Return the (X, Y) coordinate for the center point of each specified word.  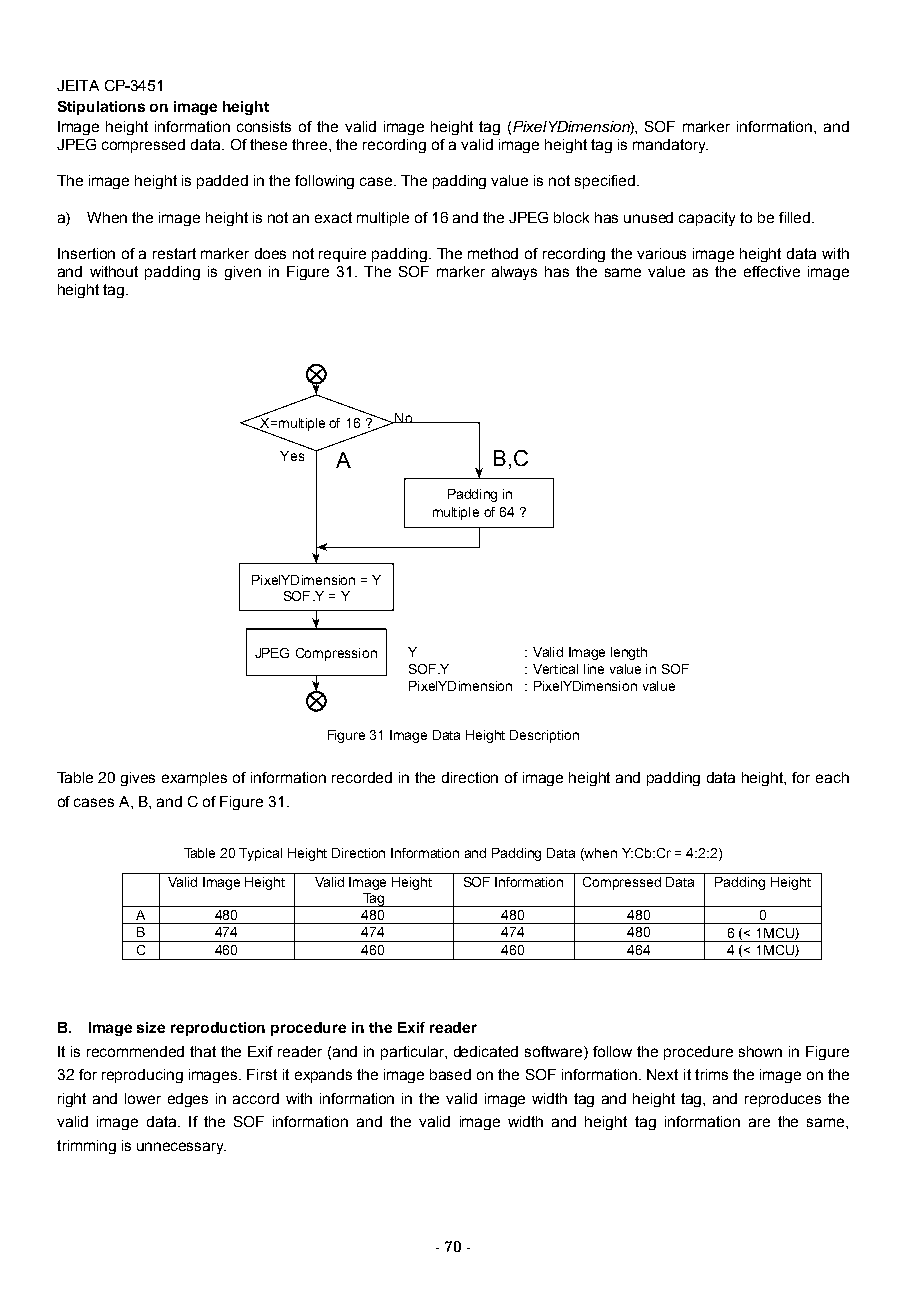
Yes (292, 456)
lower (143, 1098)
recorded (362, 777)
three (311, 144)
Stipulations (101, 108)
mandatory (670, 146)
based (450, 1074)
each (832, 777)
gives (138, 779)
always (514, 273)
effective (772, 271)
